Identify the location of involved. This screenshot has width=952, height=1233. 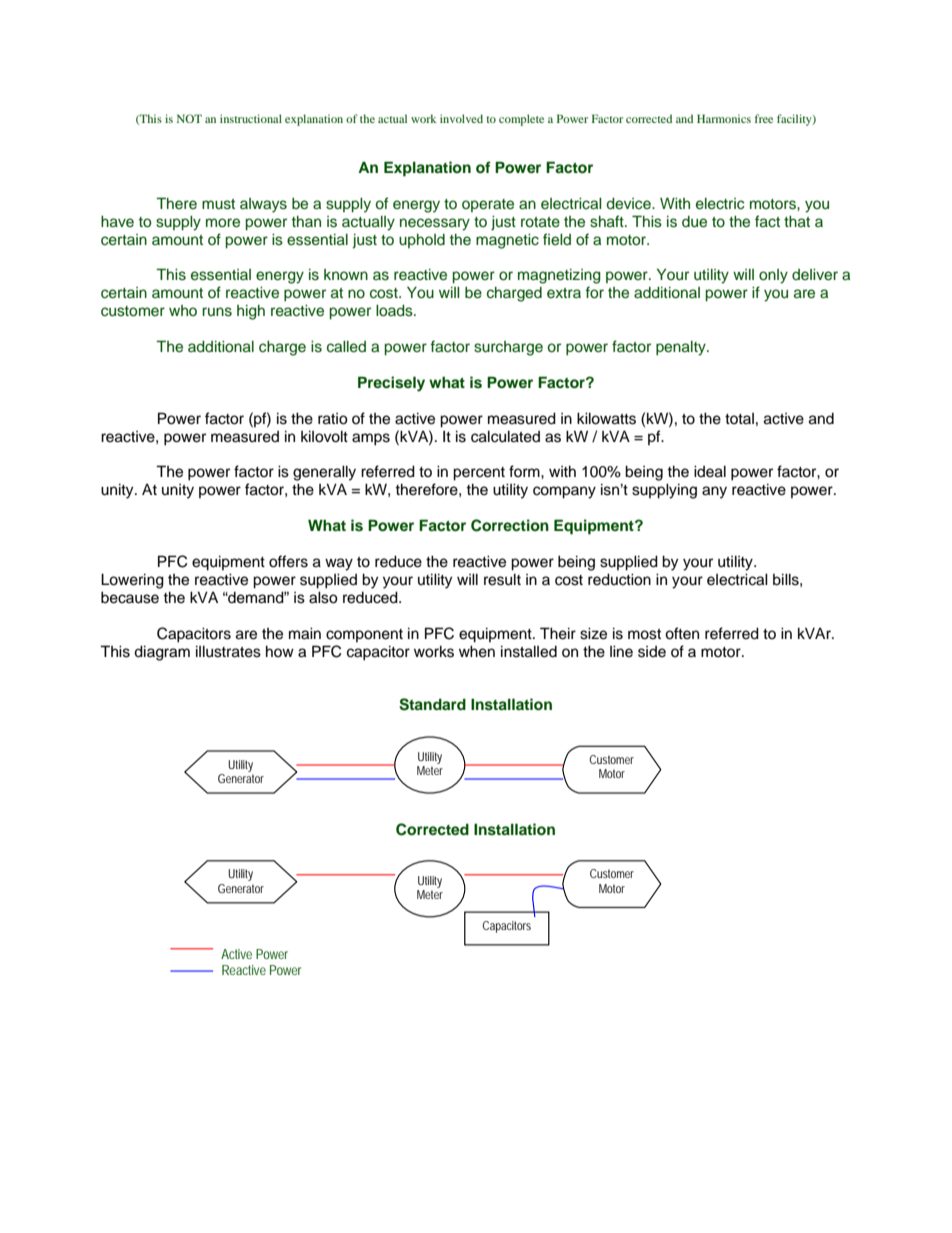
(461, 118).
